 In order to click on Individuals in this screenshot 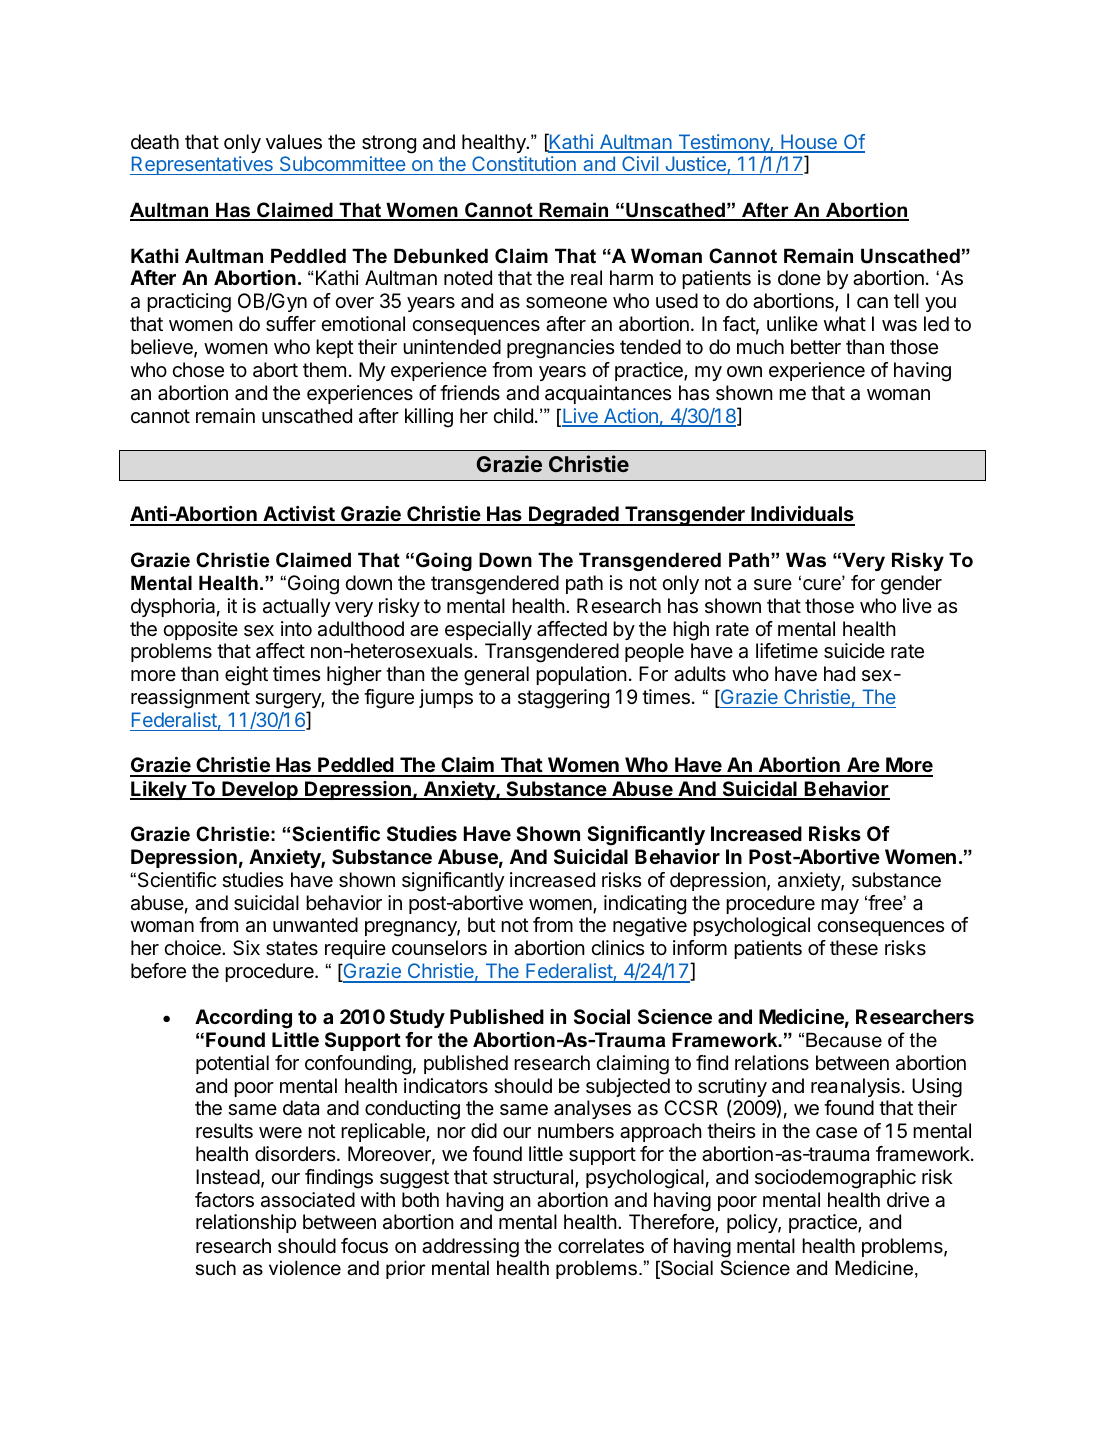, I will do `click(802, 515)`.
